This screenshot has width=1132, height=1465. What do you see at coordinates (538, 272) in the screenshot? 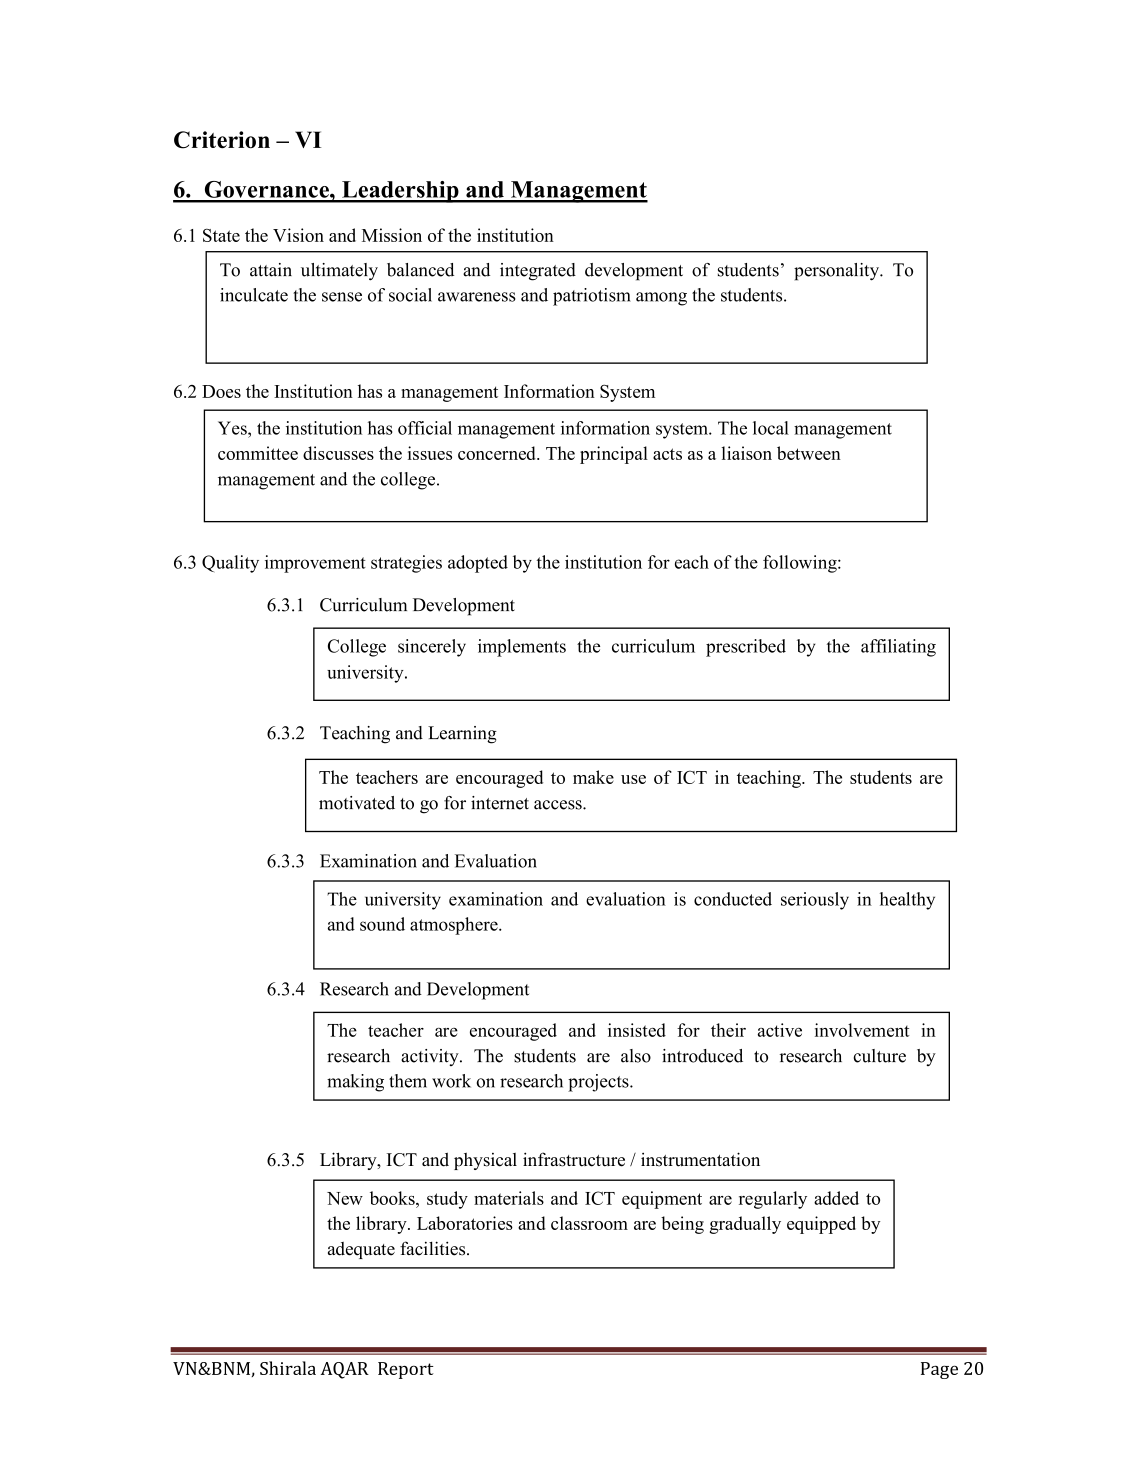
I see `integrated` at bounding box center [538, 272].
